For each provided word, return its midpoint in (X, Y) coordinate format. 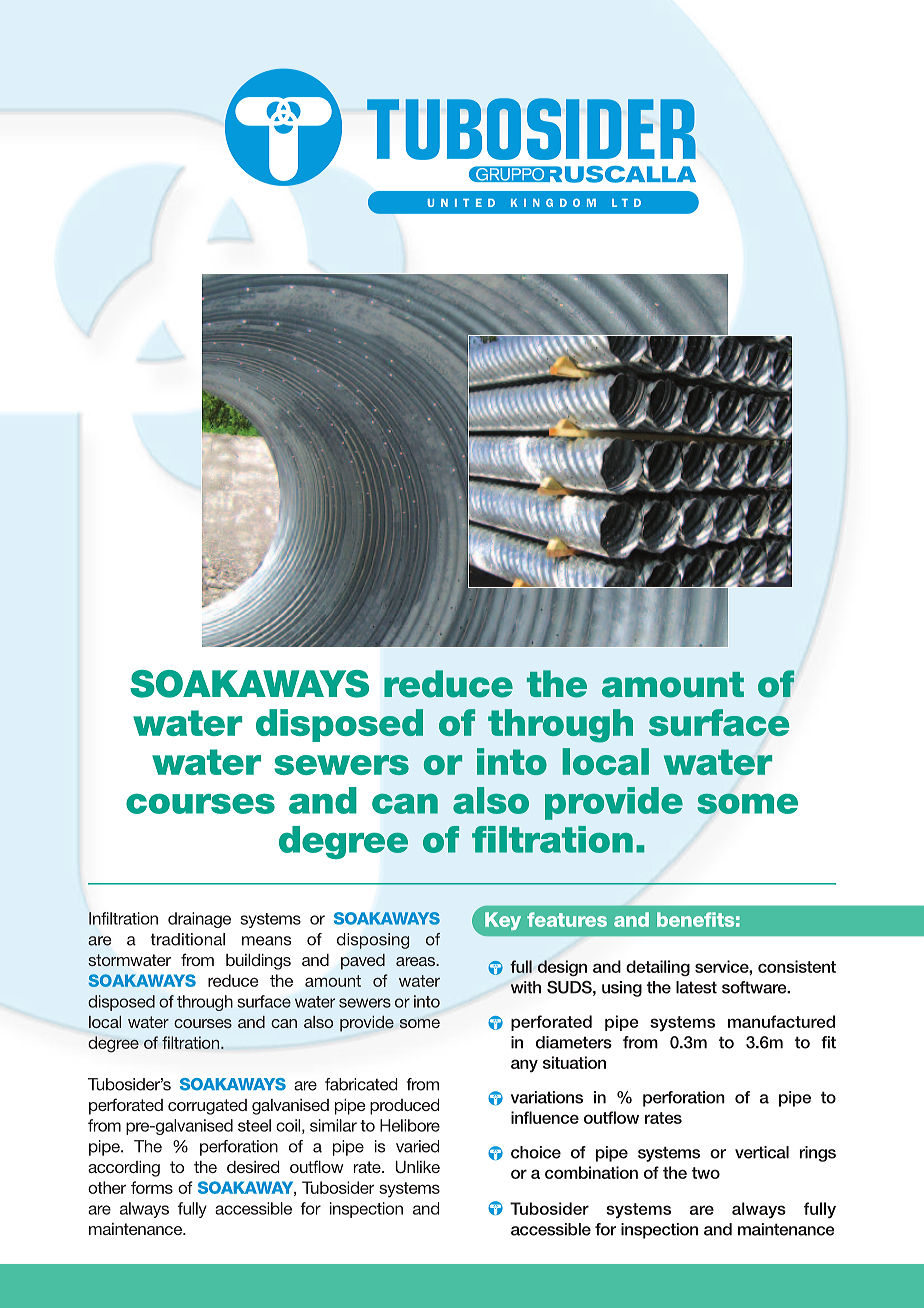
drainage (199, 920)
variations (547, 1097)
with (526, 987)
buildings (258, 962)
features (567, 919)
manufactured (781, 1021)
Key (503, 921)
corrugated (207, 1107)
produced (404, 1107)
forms (152, 1187)
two (706, 1173)
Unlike (417, 1167)
